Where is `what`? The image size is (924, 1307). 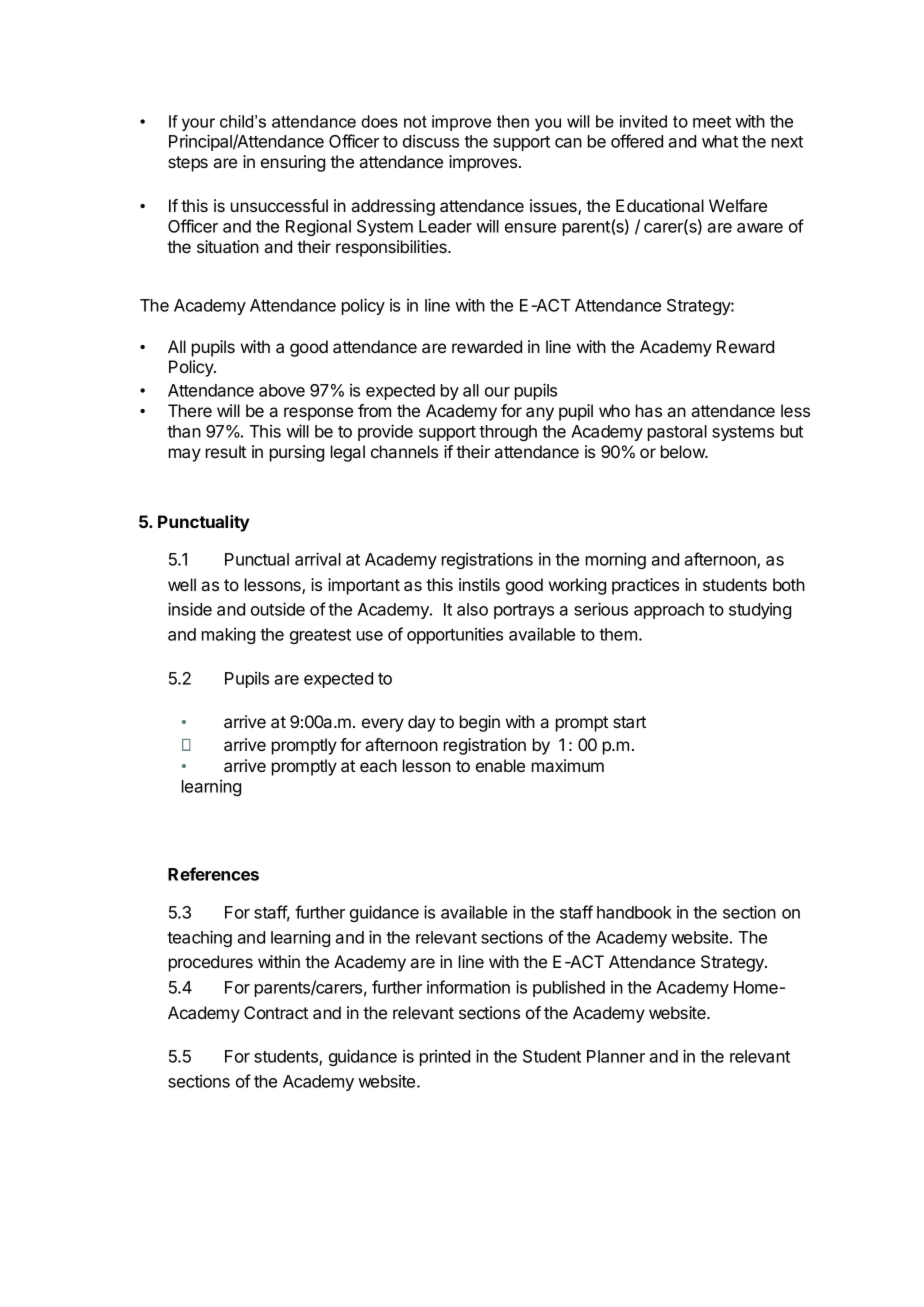 what is located at coordinates (720, 141).
